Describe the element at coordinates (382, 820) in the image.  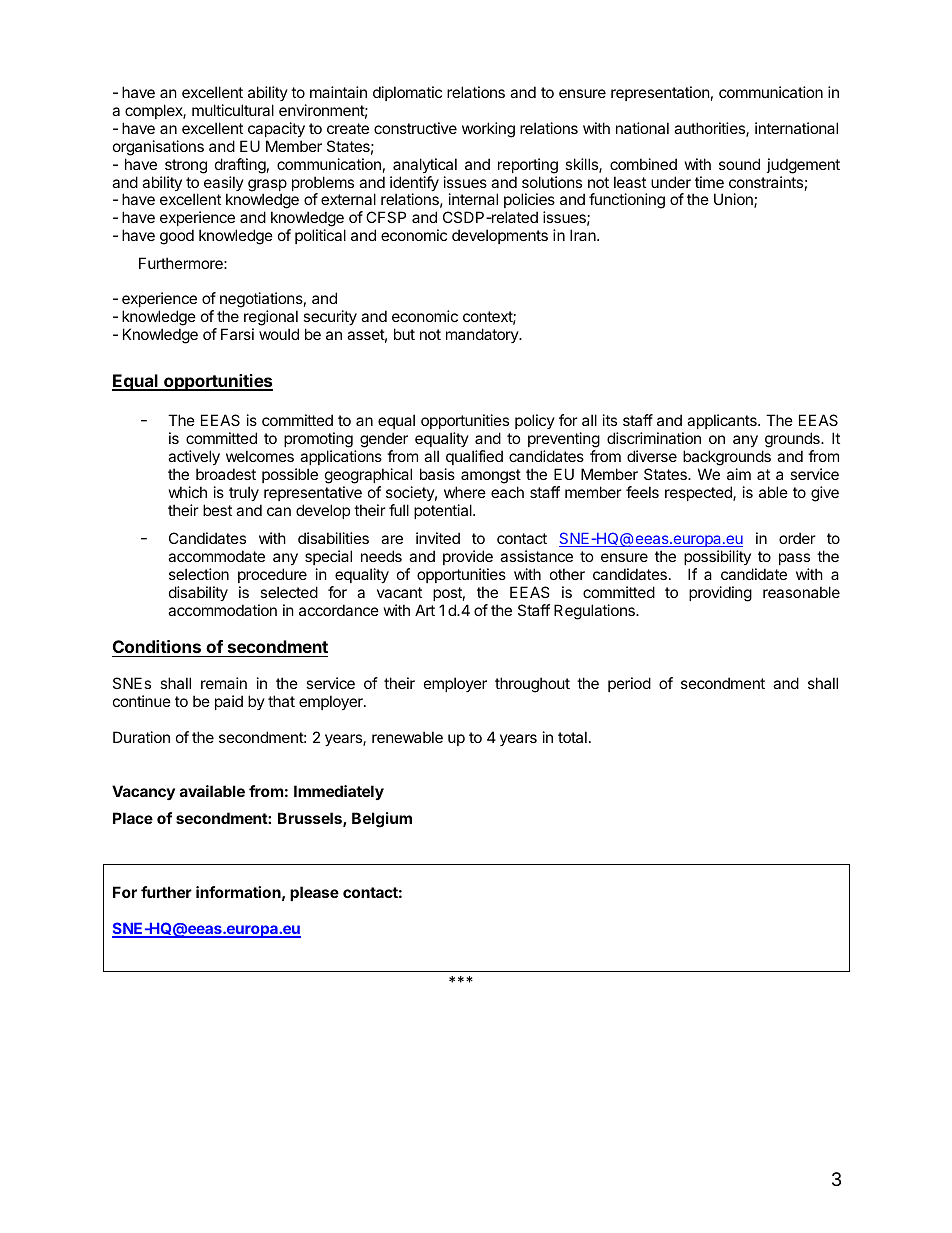
I see `Belgium` at that location.
